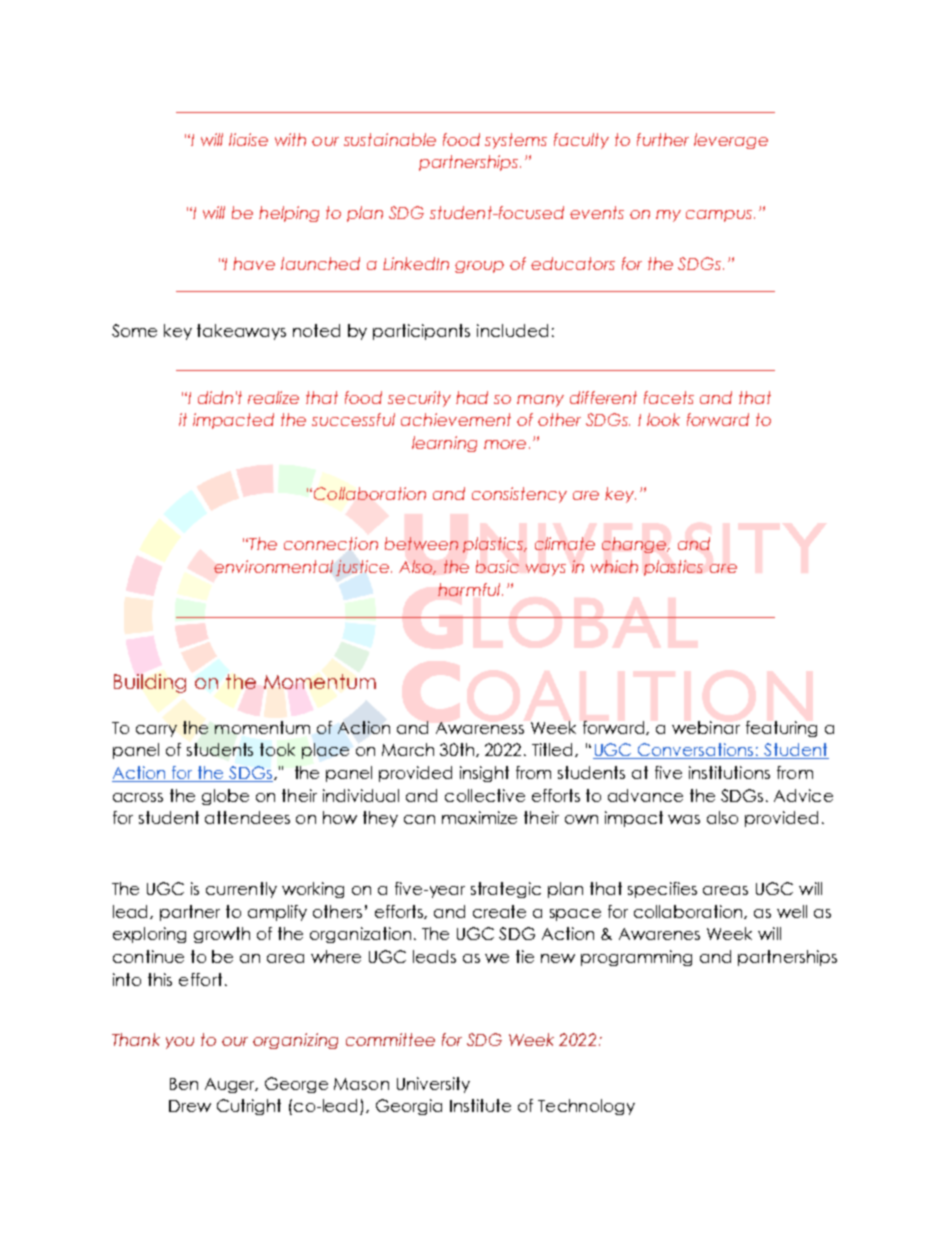 The width and height of the page is (952, 1233). What do you see at coordinates (516, 141) in the page?
I see `systems` at bounding box center [516, 141].
